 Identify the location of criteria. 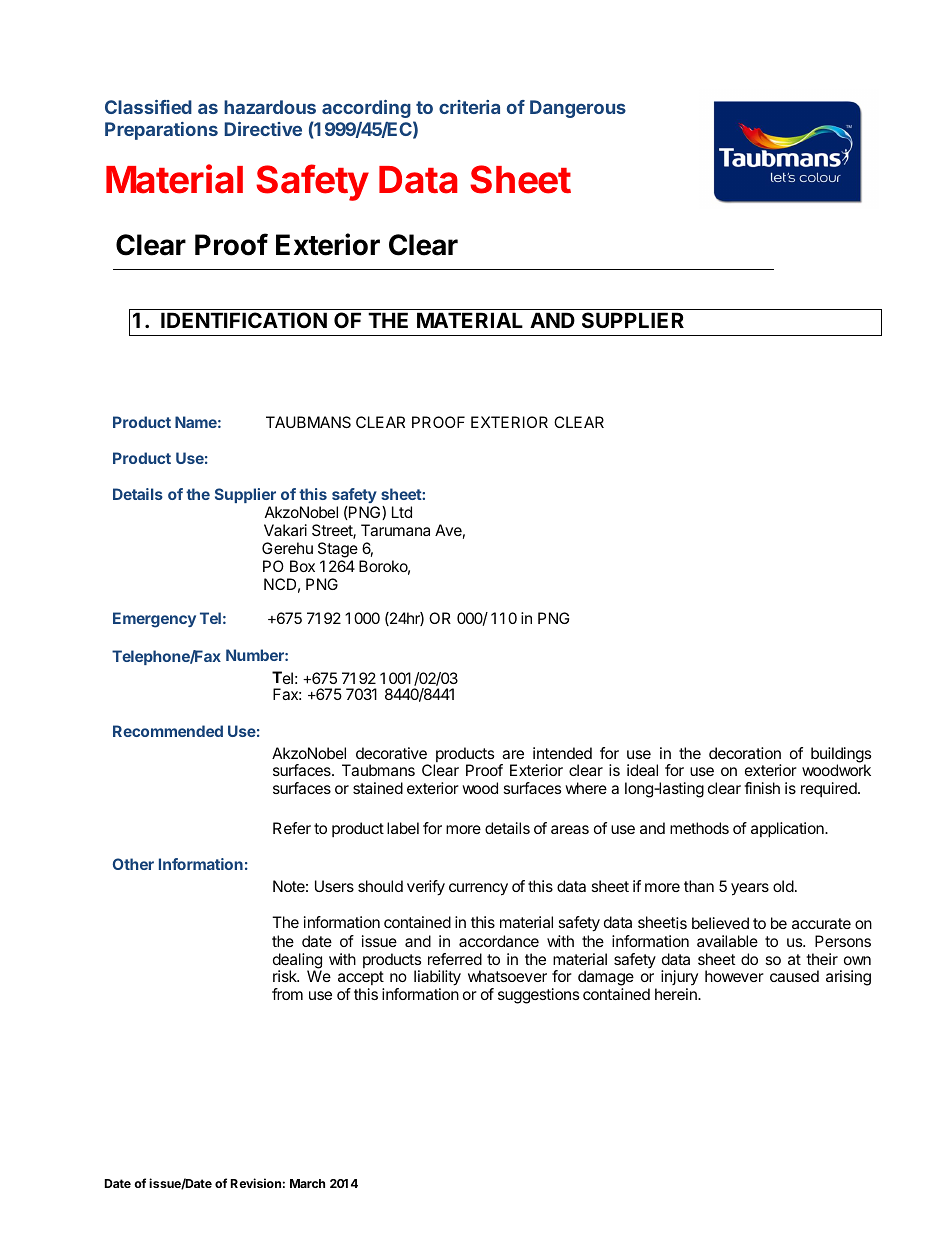
(469, 107).
